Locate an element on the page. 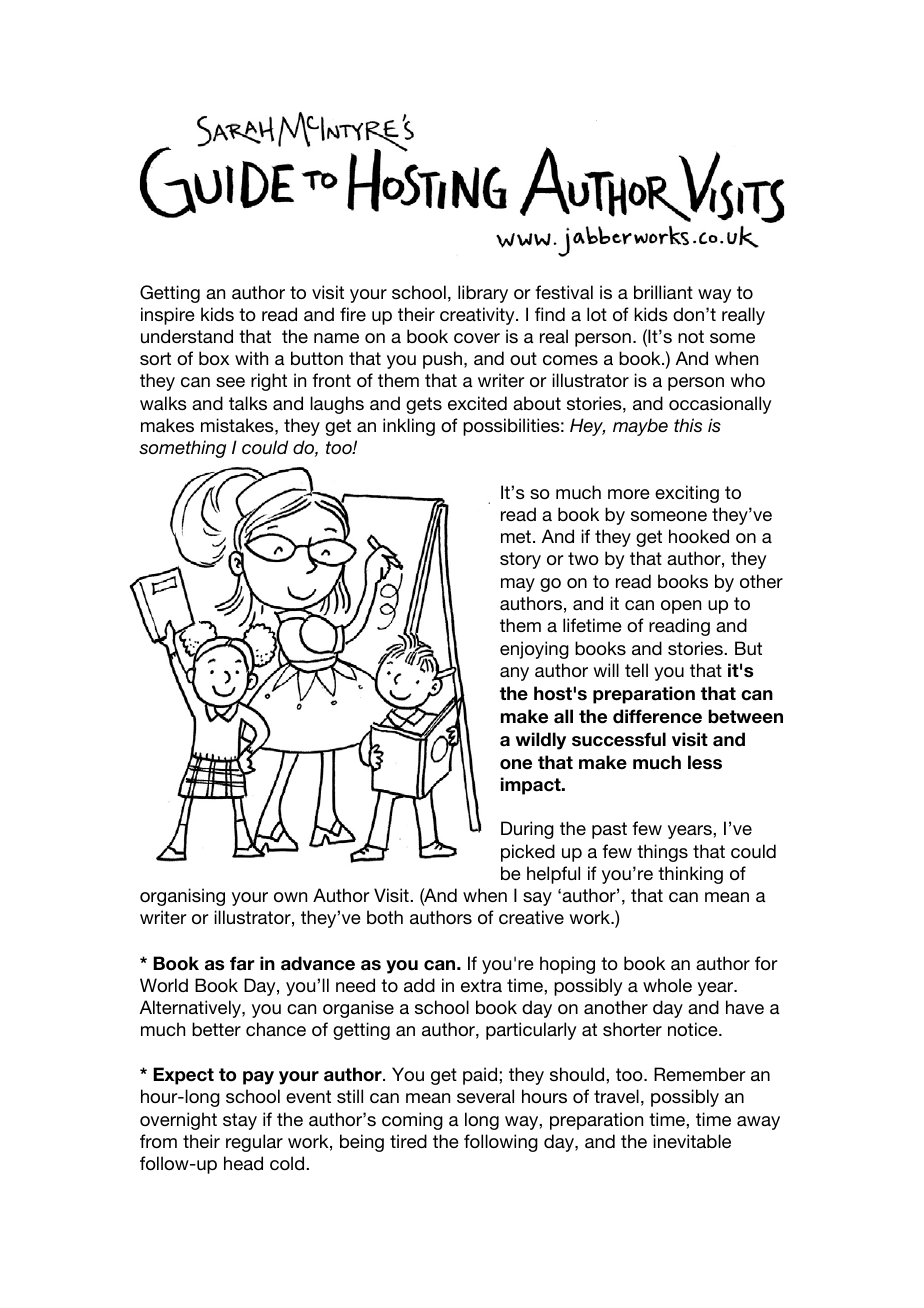  story is located at coordinates (520, 560).
